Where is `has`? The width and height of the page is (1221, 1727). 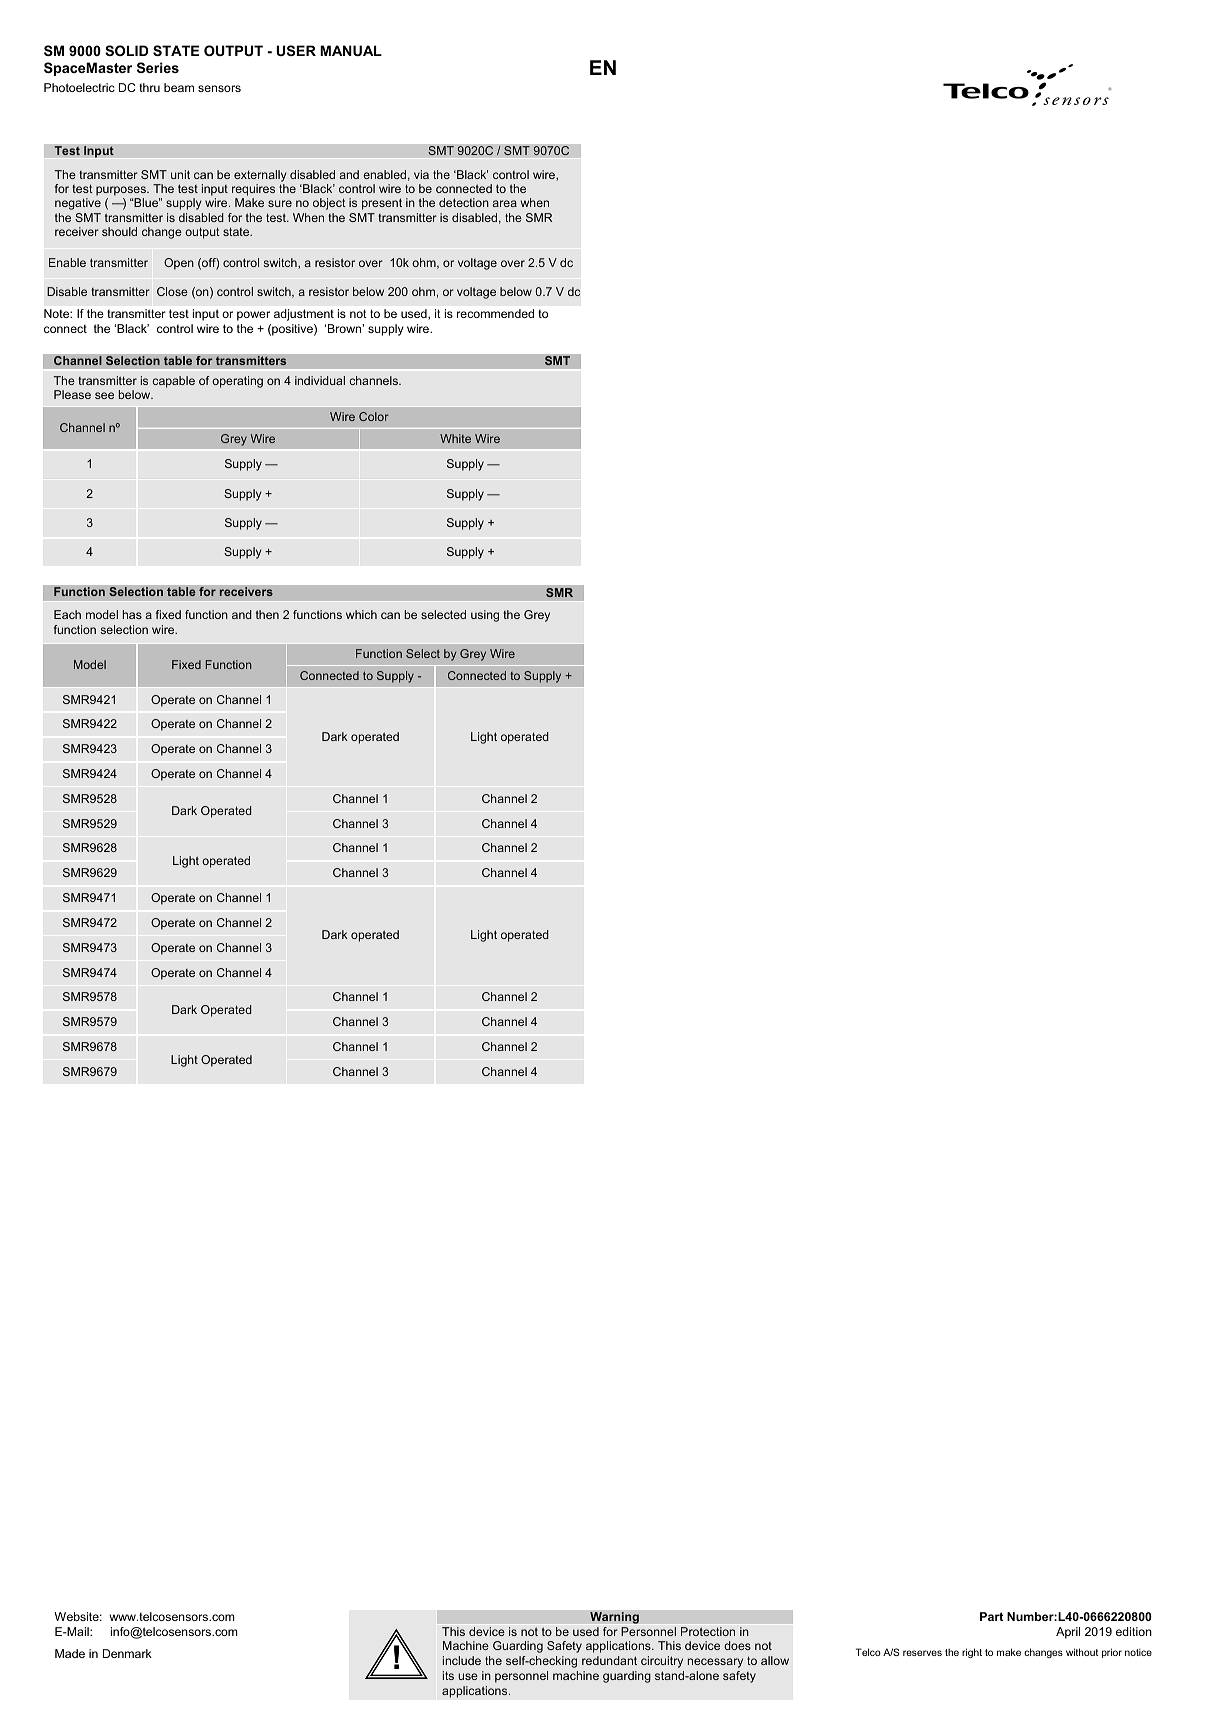 has is located at coordinates (132, 614).
